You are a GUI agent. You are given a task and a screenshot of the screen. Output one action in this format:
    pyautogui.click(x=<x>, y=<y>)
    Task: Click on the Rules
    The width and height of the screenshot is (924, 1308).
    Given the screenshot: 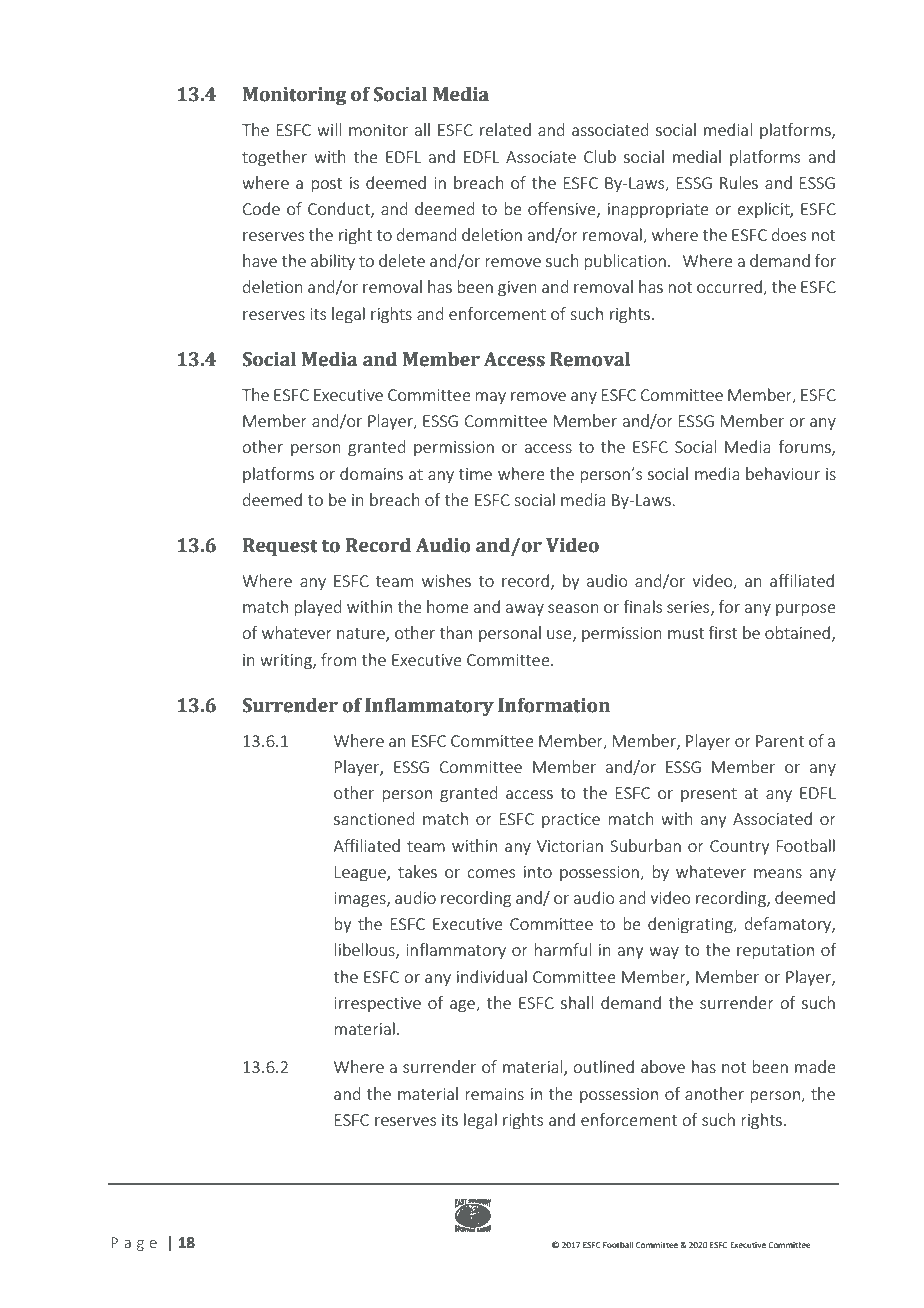 What is the action you would take?
    pyautogui.click(x=739, y=182)
